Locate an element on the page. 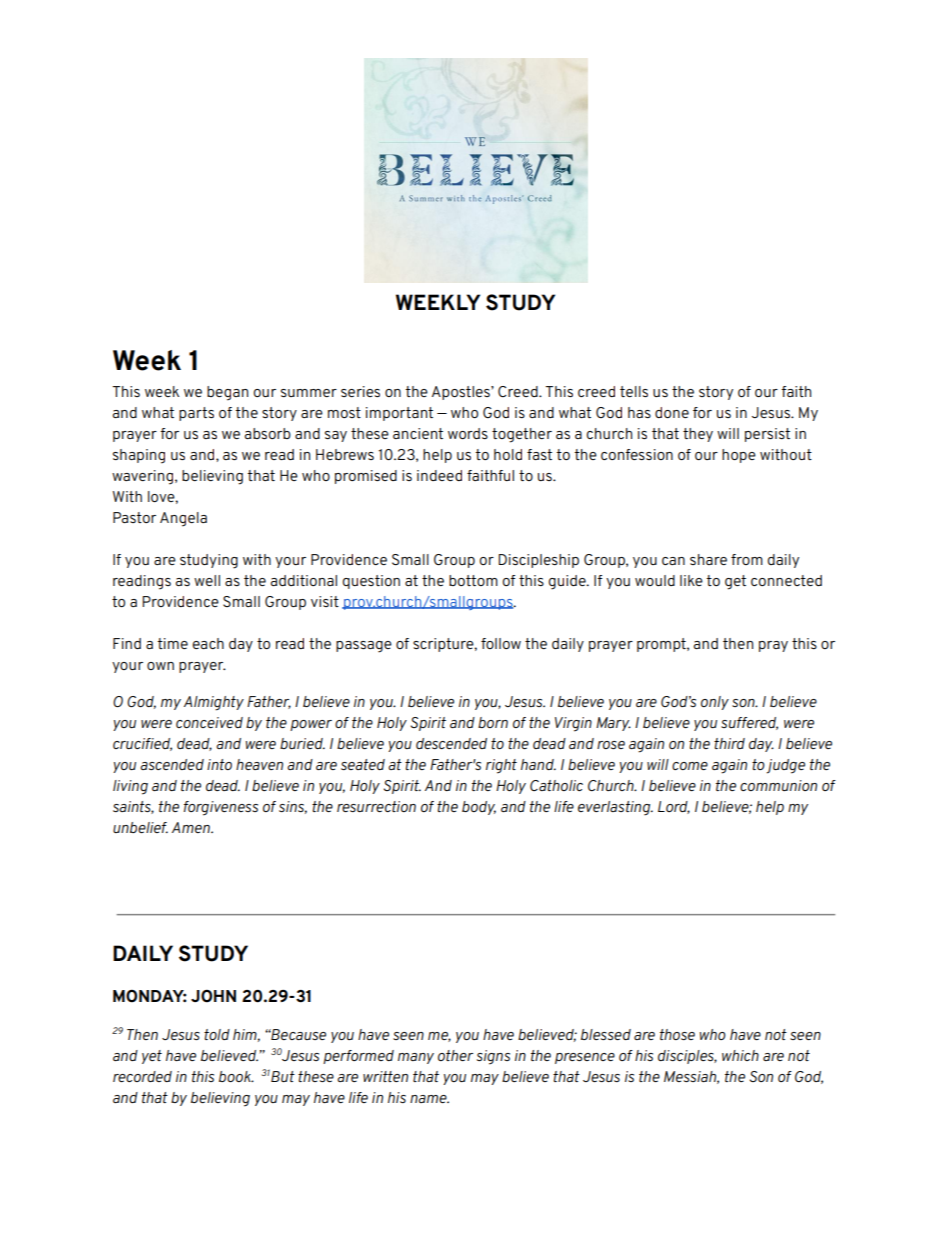  Almighty is located at coordinates (214, 703).
